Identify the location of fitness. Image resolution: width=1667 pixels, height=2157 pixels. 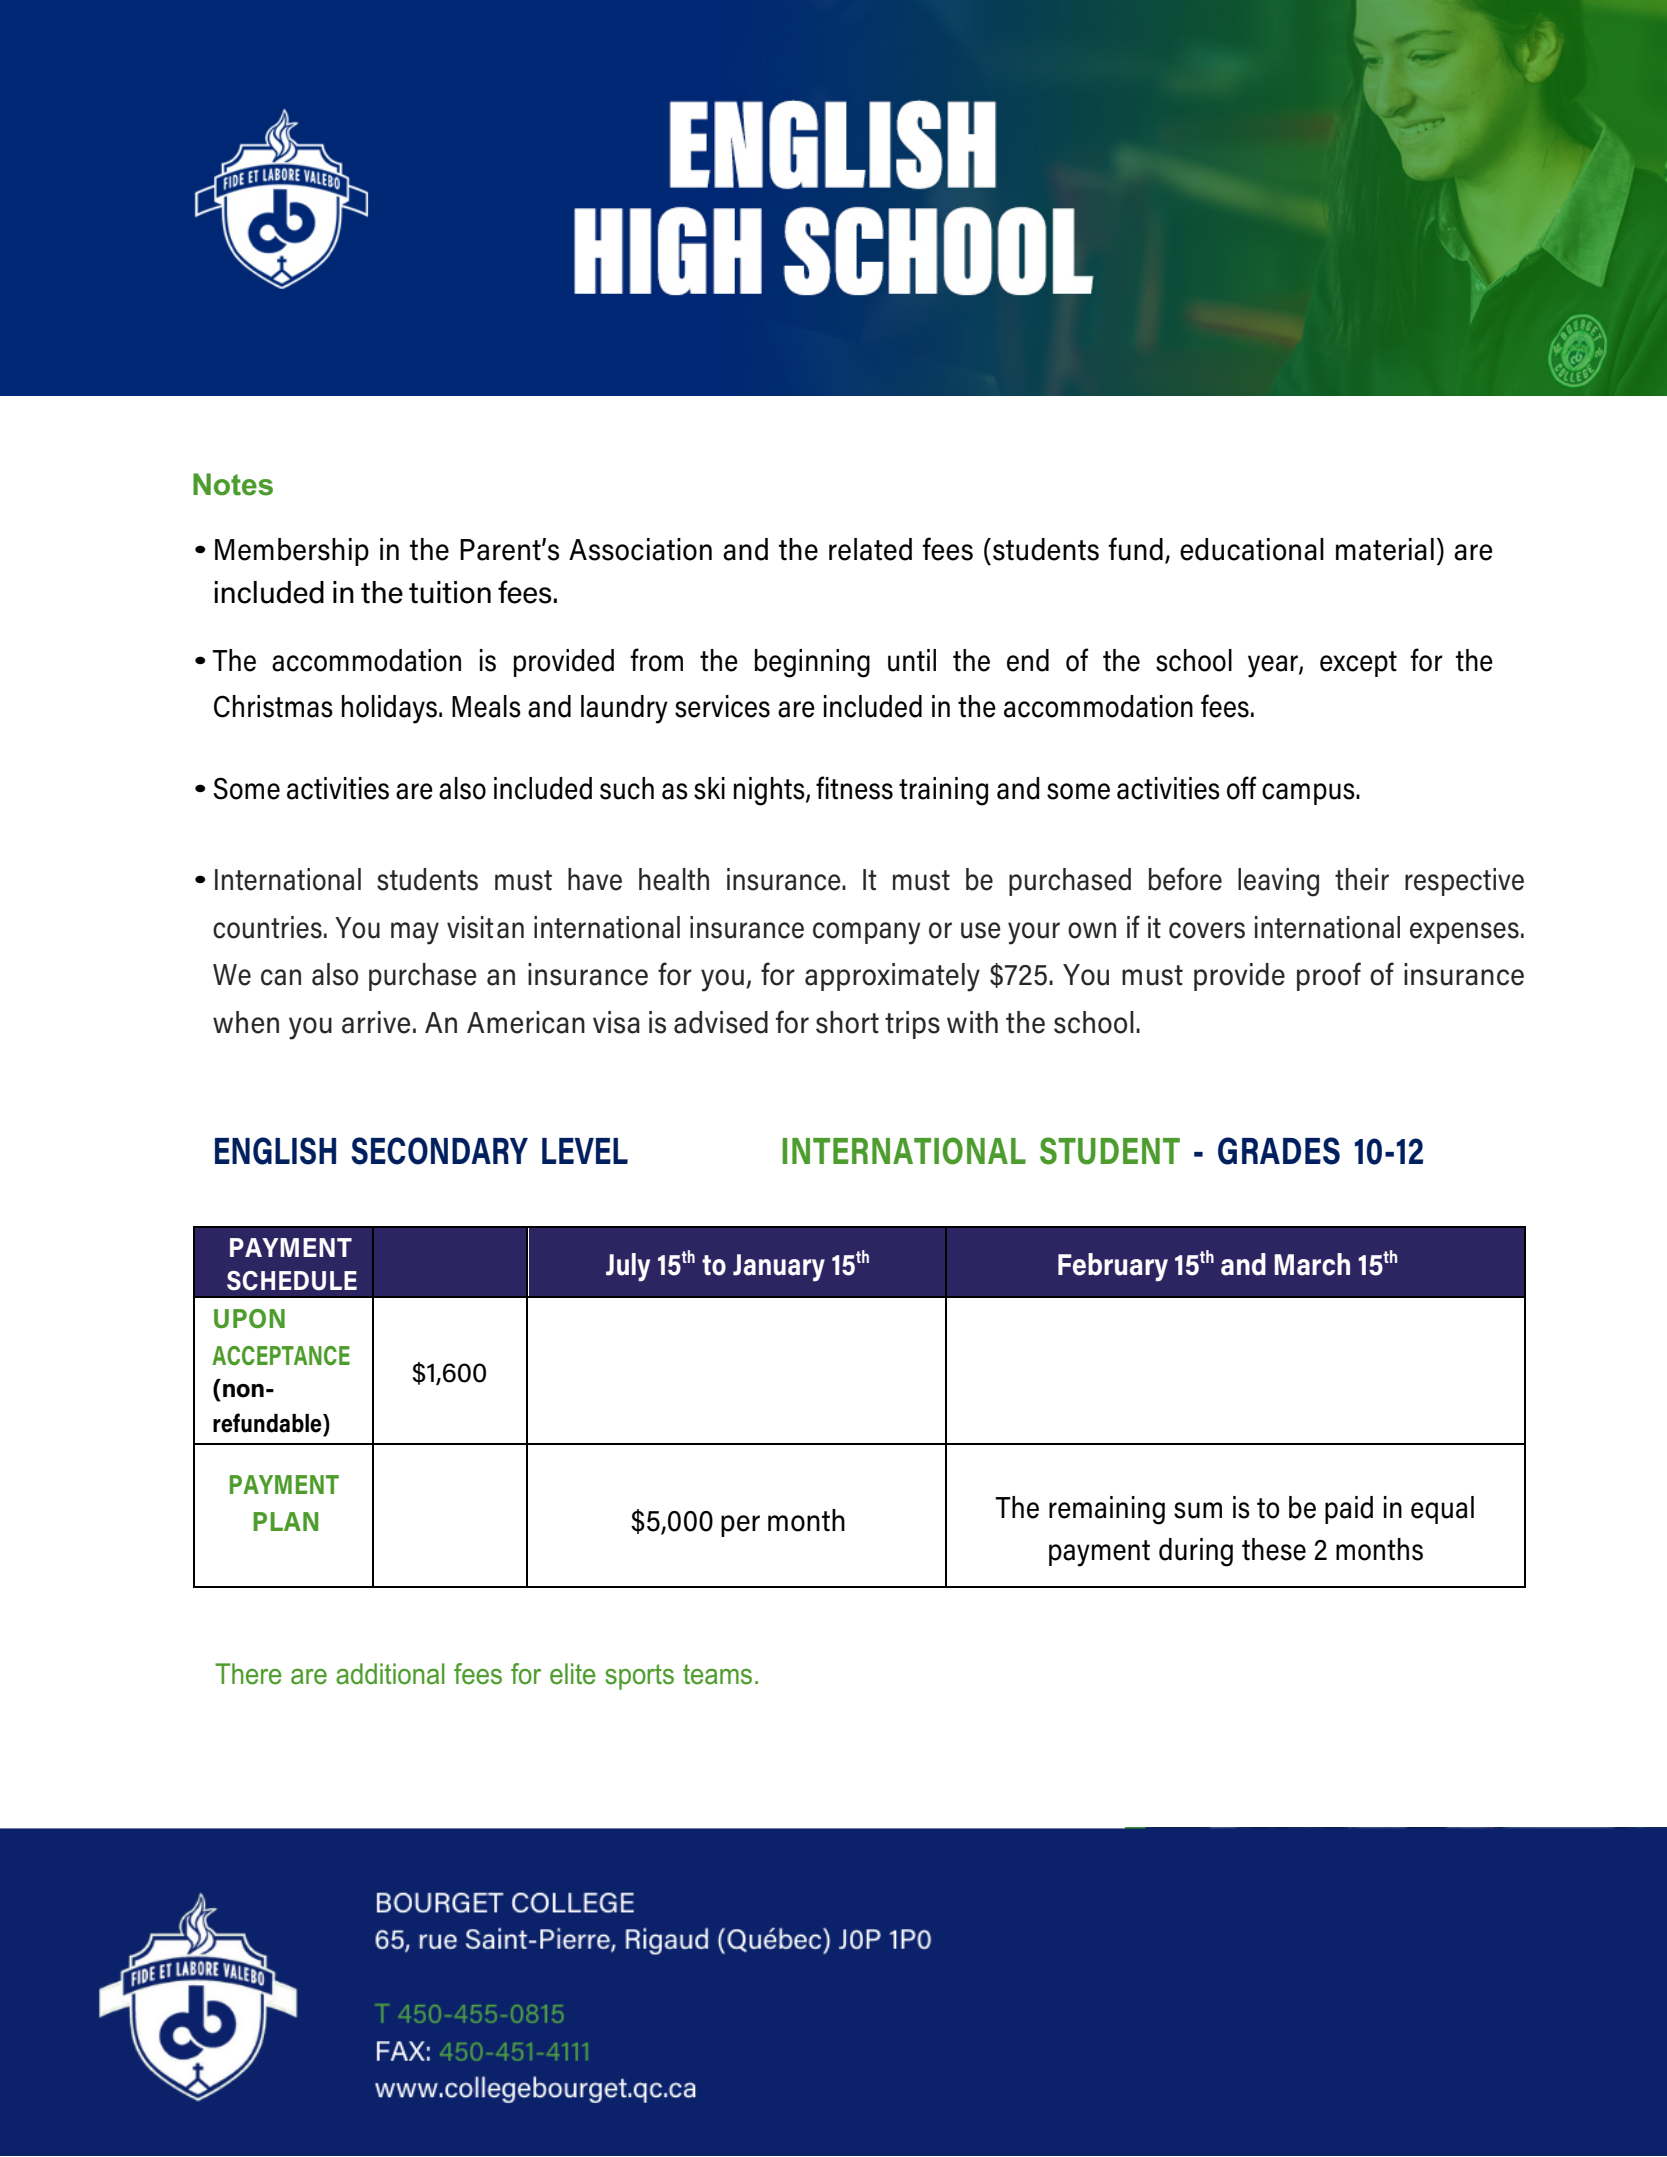
(854, 788).
